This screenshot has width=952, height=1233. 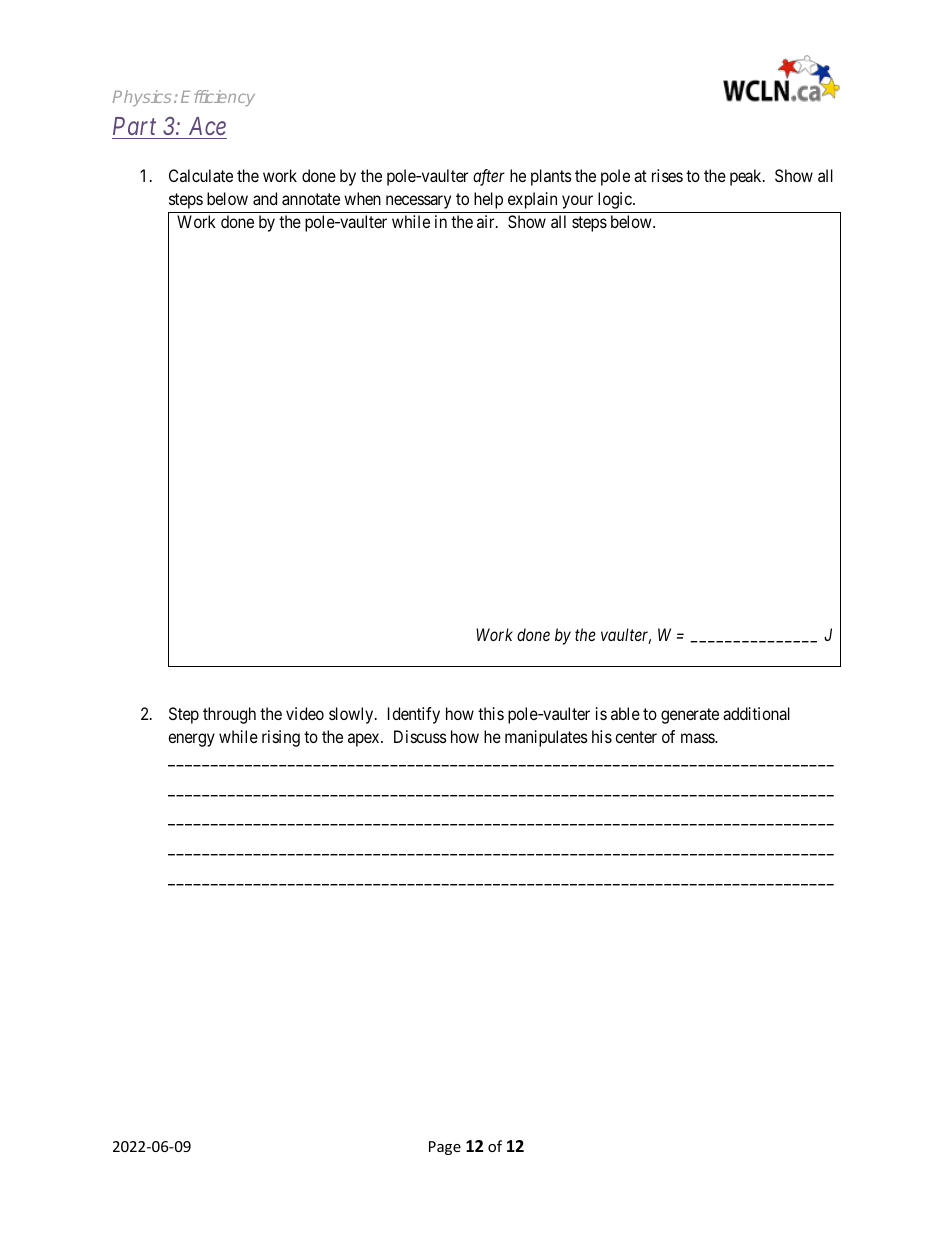 I want to click on Discuss, so click(x=420, y=736).
